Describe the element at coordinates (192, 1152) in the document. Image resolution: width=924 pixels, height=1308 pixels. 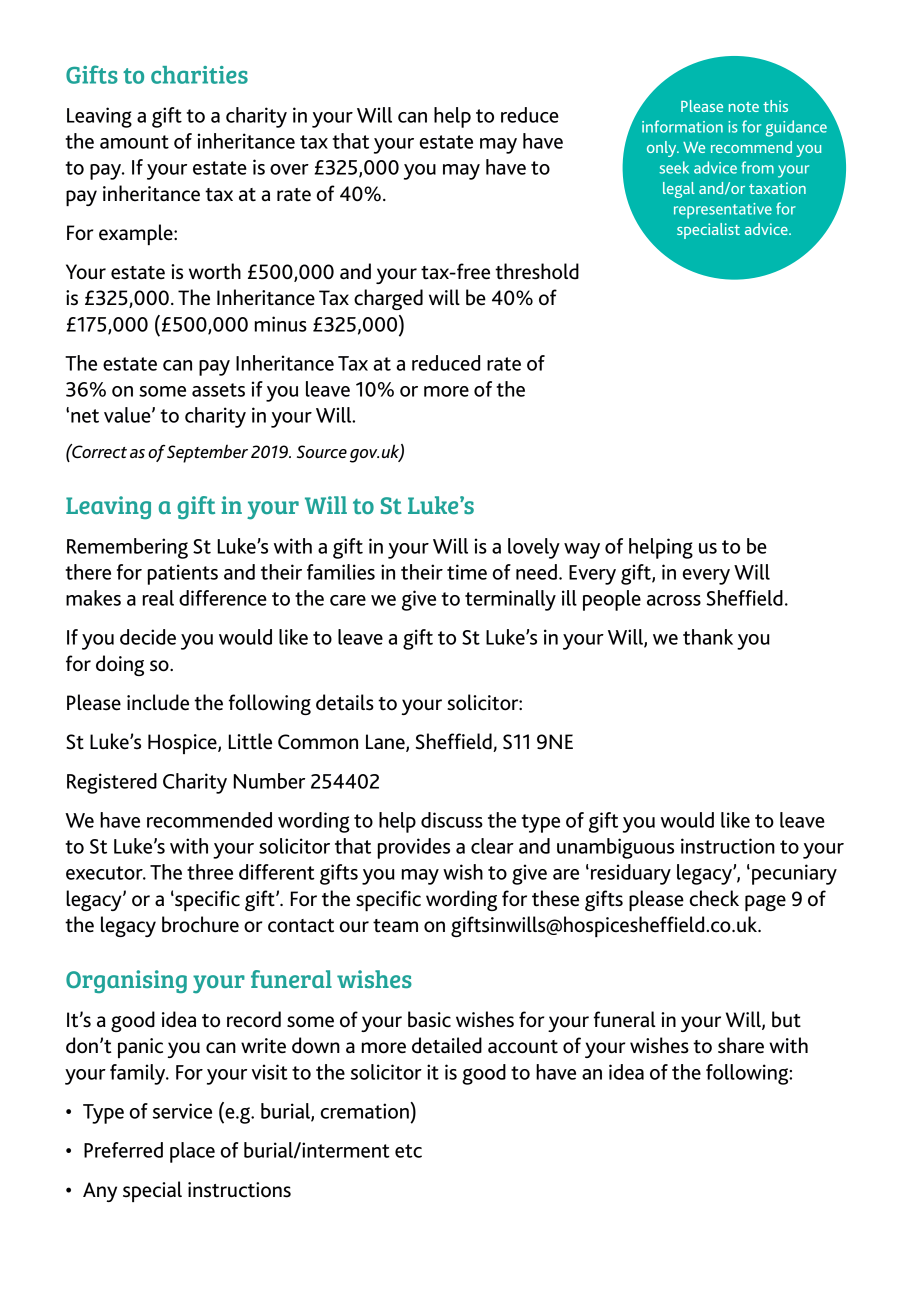
I see `place` at that location.
